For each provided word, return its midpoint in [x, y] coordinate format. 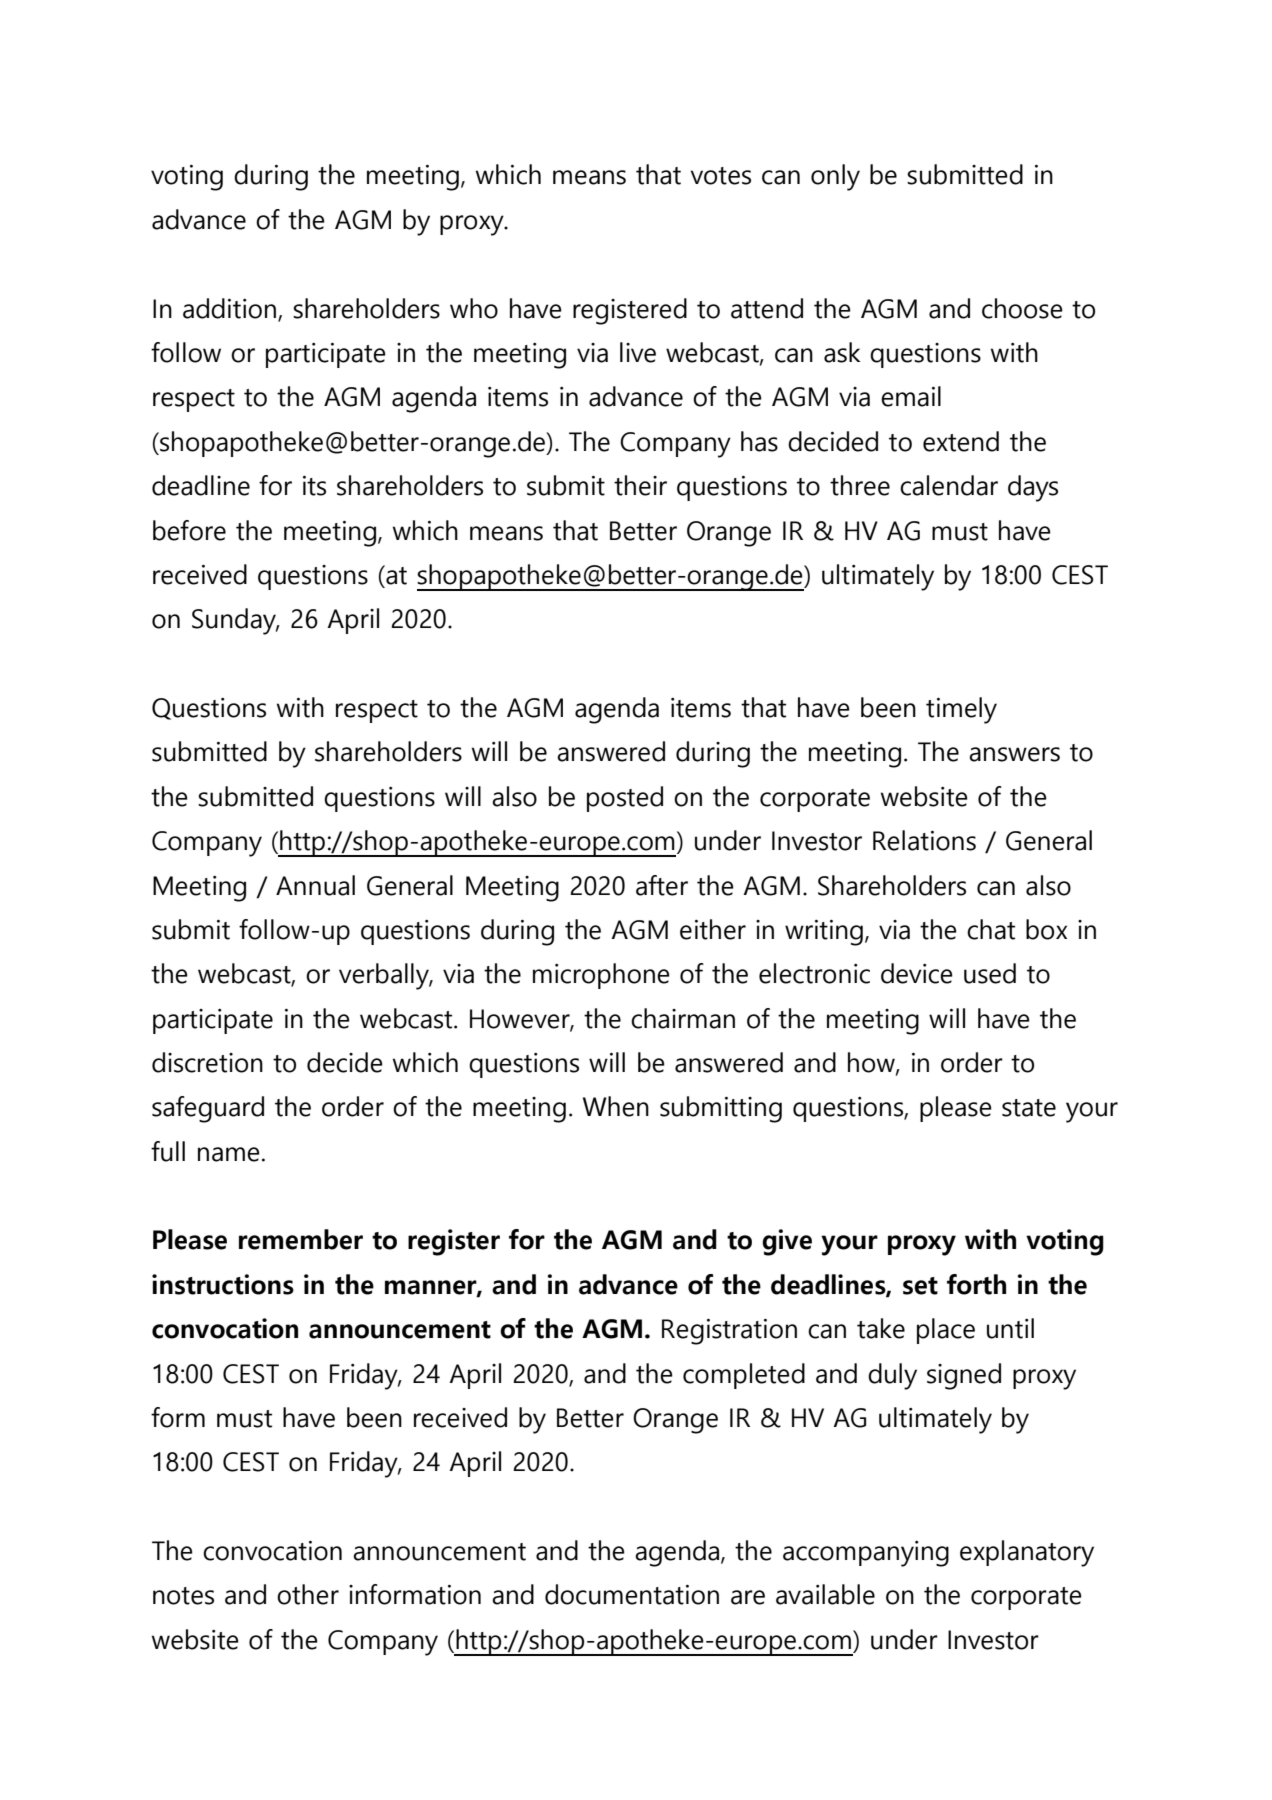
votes [721, 176]
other [308, 1594]
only [835, 177]
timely [961, 710]
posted [625, 799]
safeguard [208, 1109]
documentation [632, 1594]
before [189, 530]
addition [231, 309]
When [616, 1106]
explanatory [1027, 1553]
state [1029, 1108]
